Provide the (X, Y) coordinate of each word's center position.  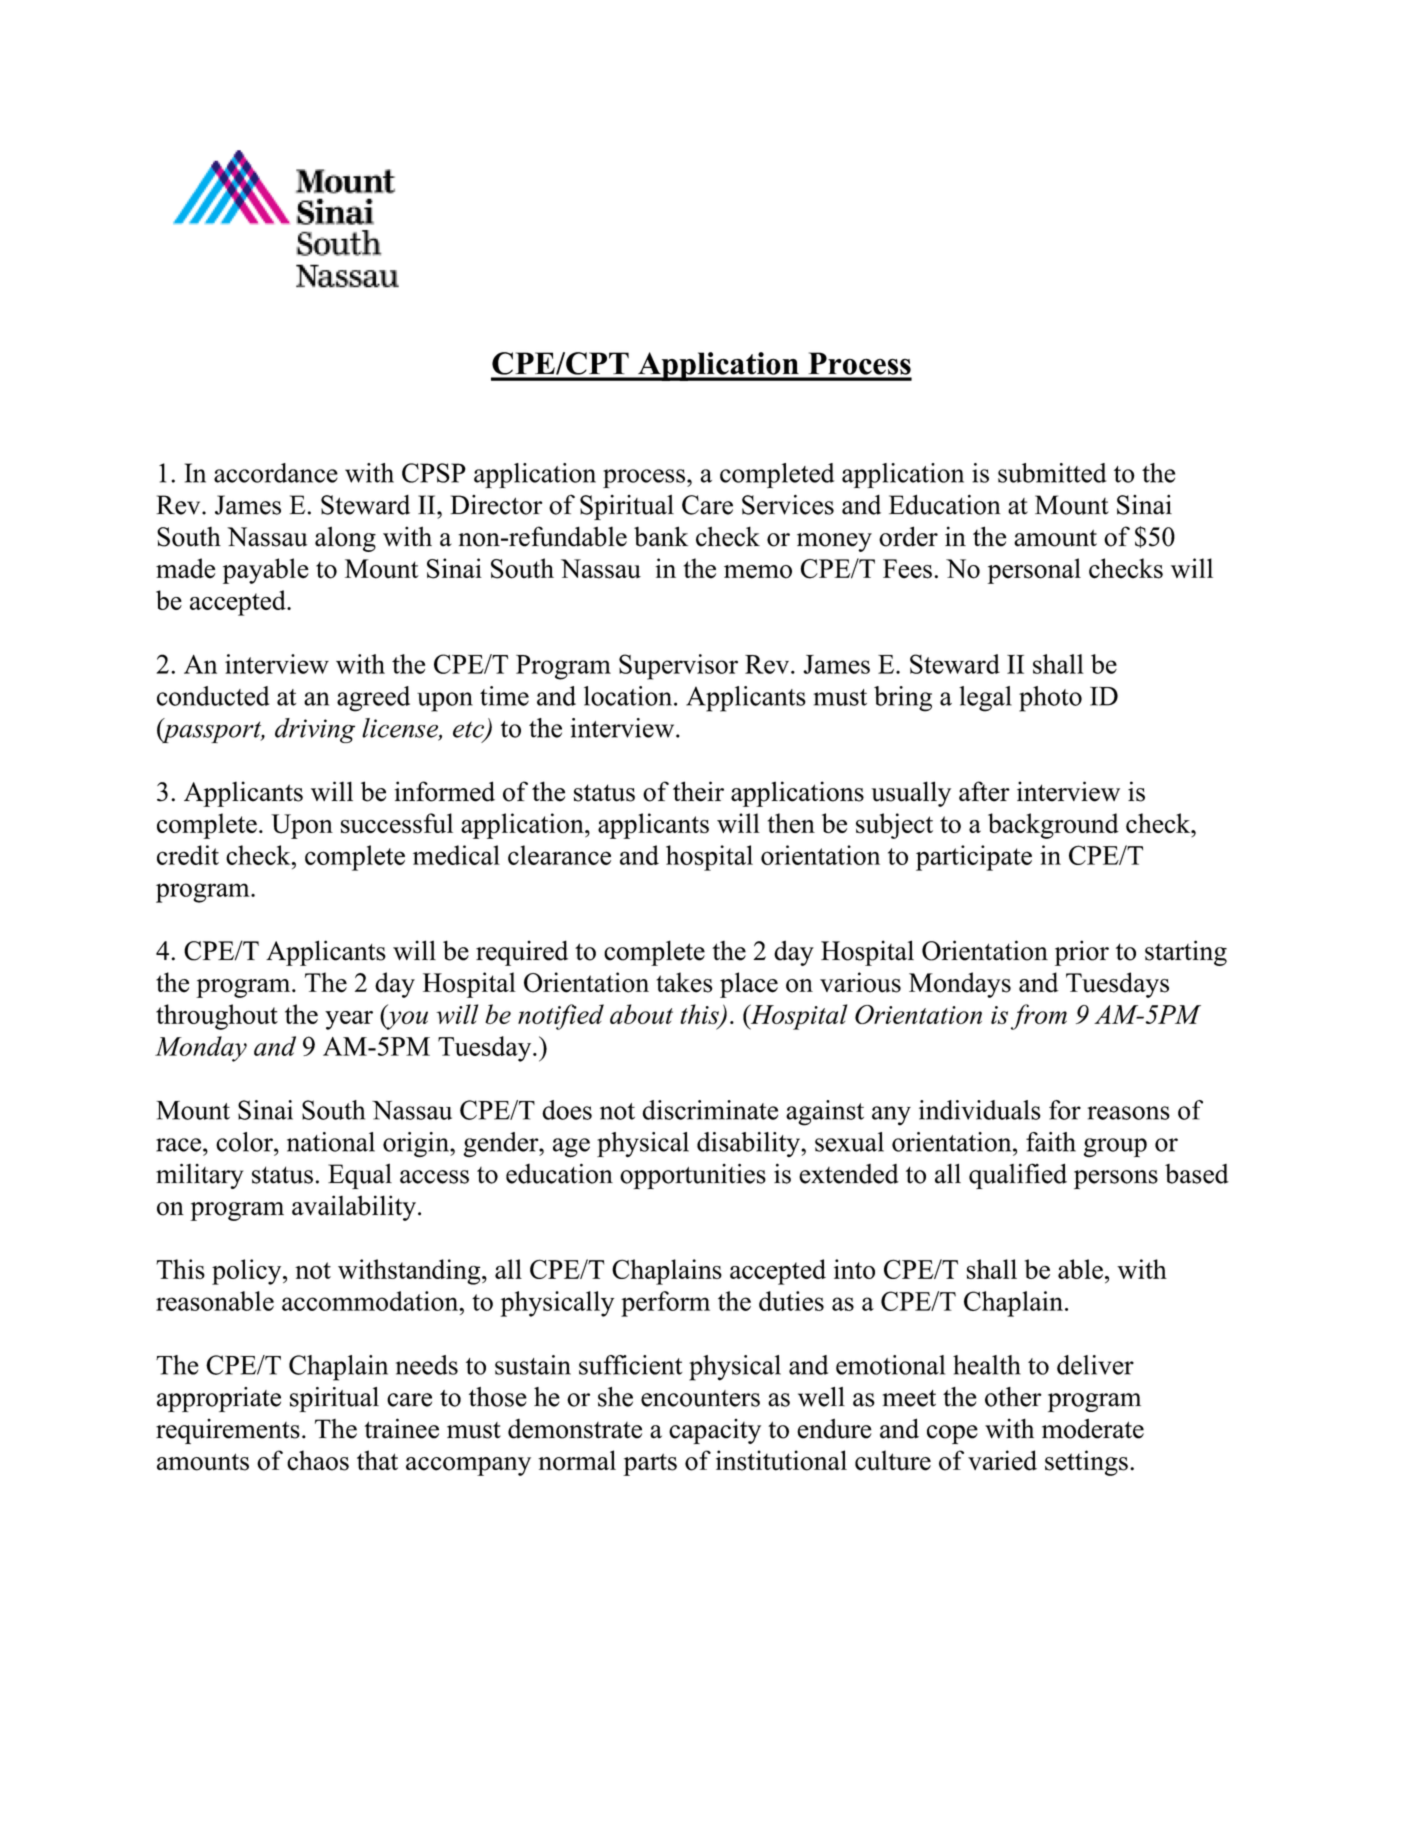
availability (354, 1208)
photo (1050, 699)
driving (315, 730)
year (349, 1020)
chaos (318, 1460)
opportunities (693, 1176)
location (629, 696)
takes (684, 982)
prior (1082, 953)
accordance (276, 473)
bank (661, 536)
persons (1116, 1179)
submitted (1052, 473)
